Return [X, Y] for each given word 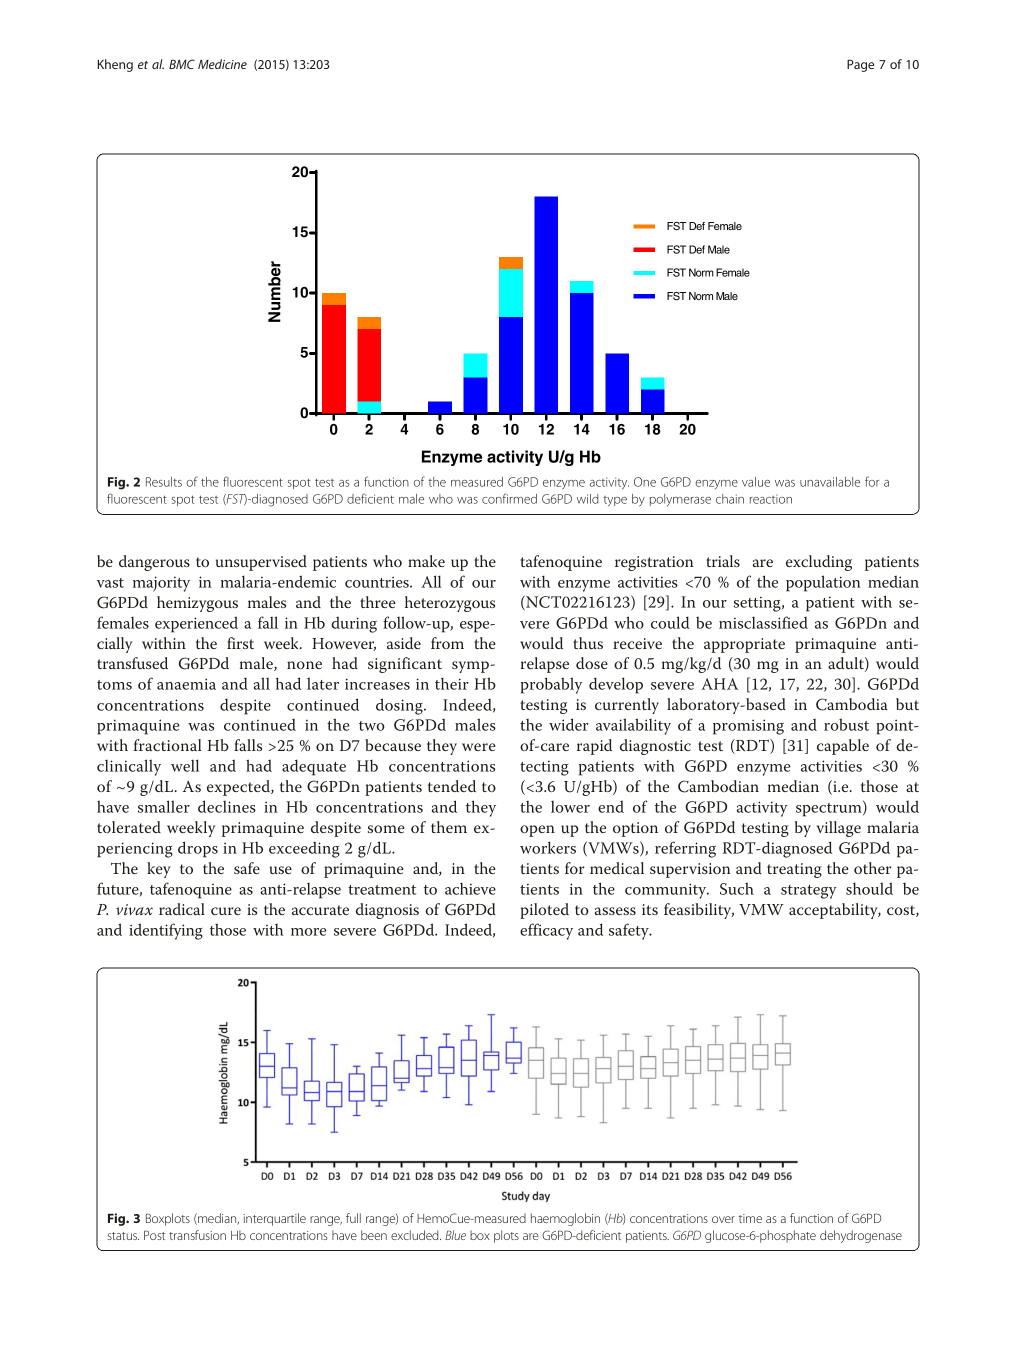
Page [860, 65]
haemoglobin [565, 1219]
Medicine [222, 64]
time [750, 1218]
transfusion [197, 1235]
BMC [182, 64]
